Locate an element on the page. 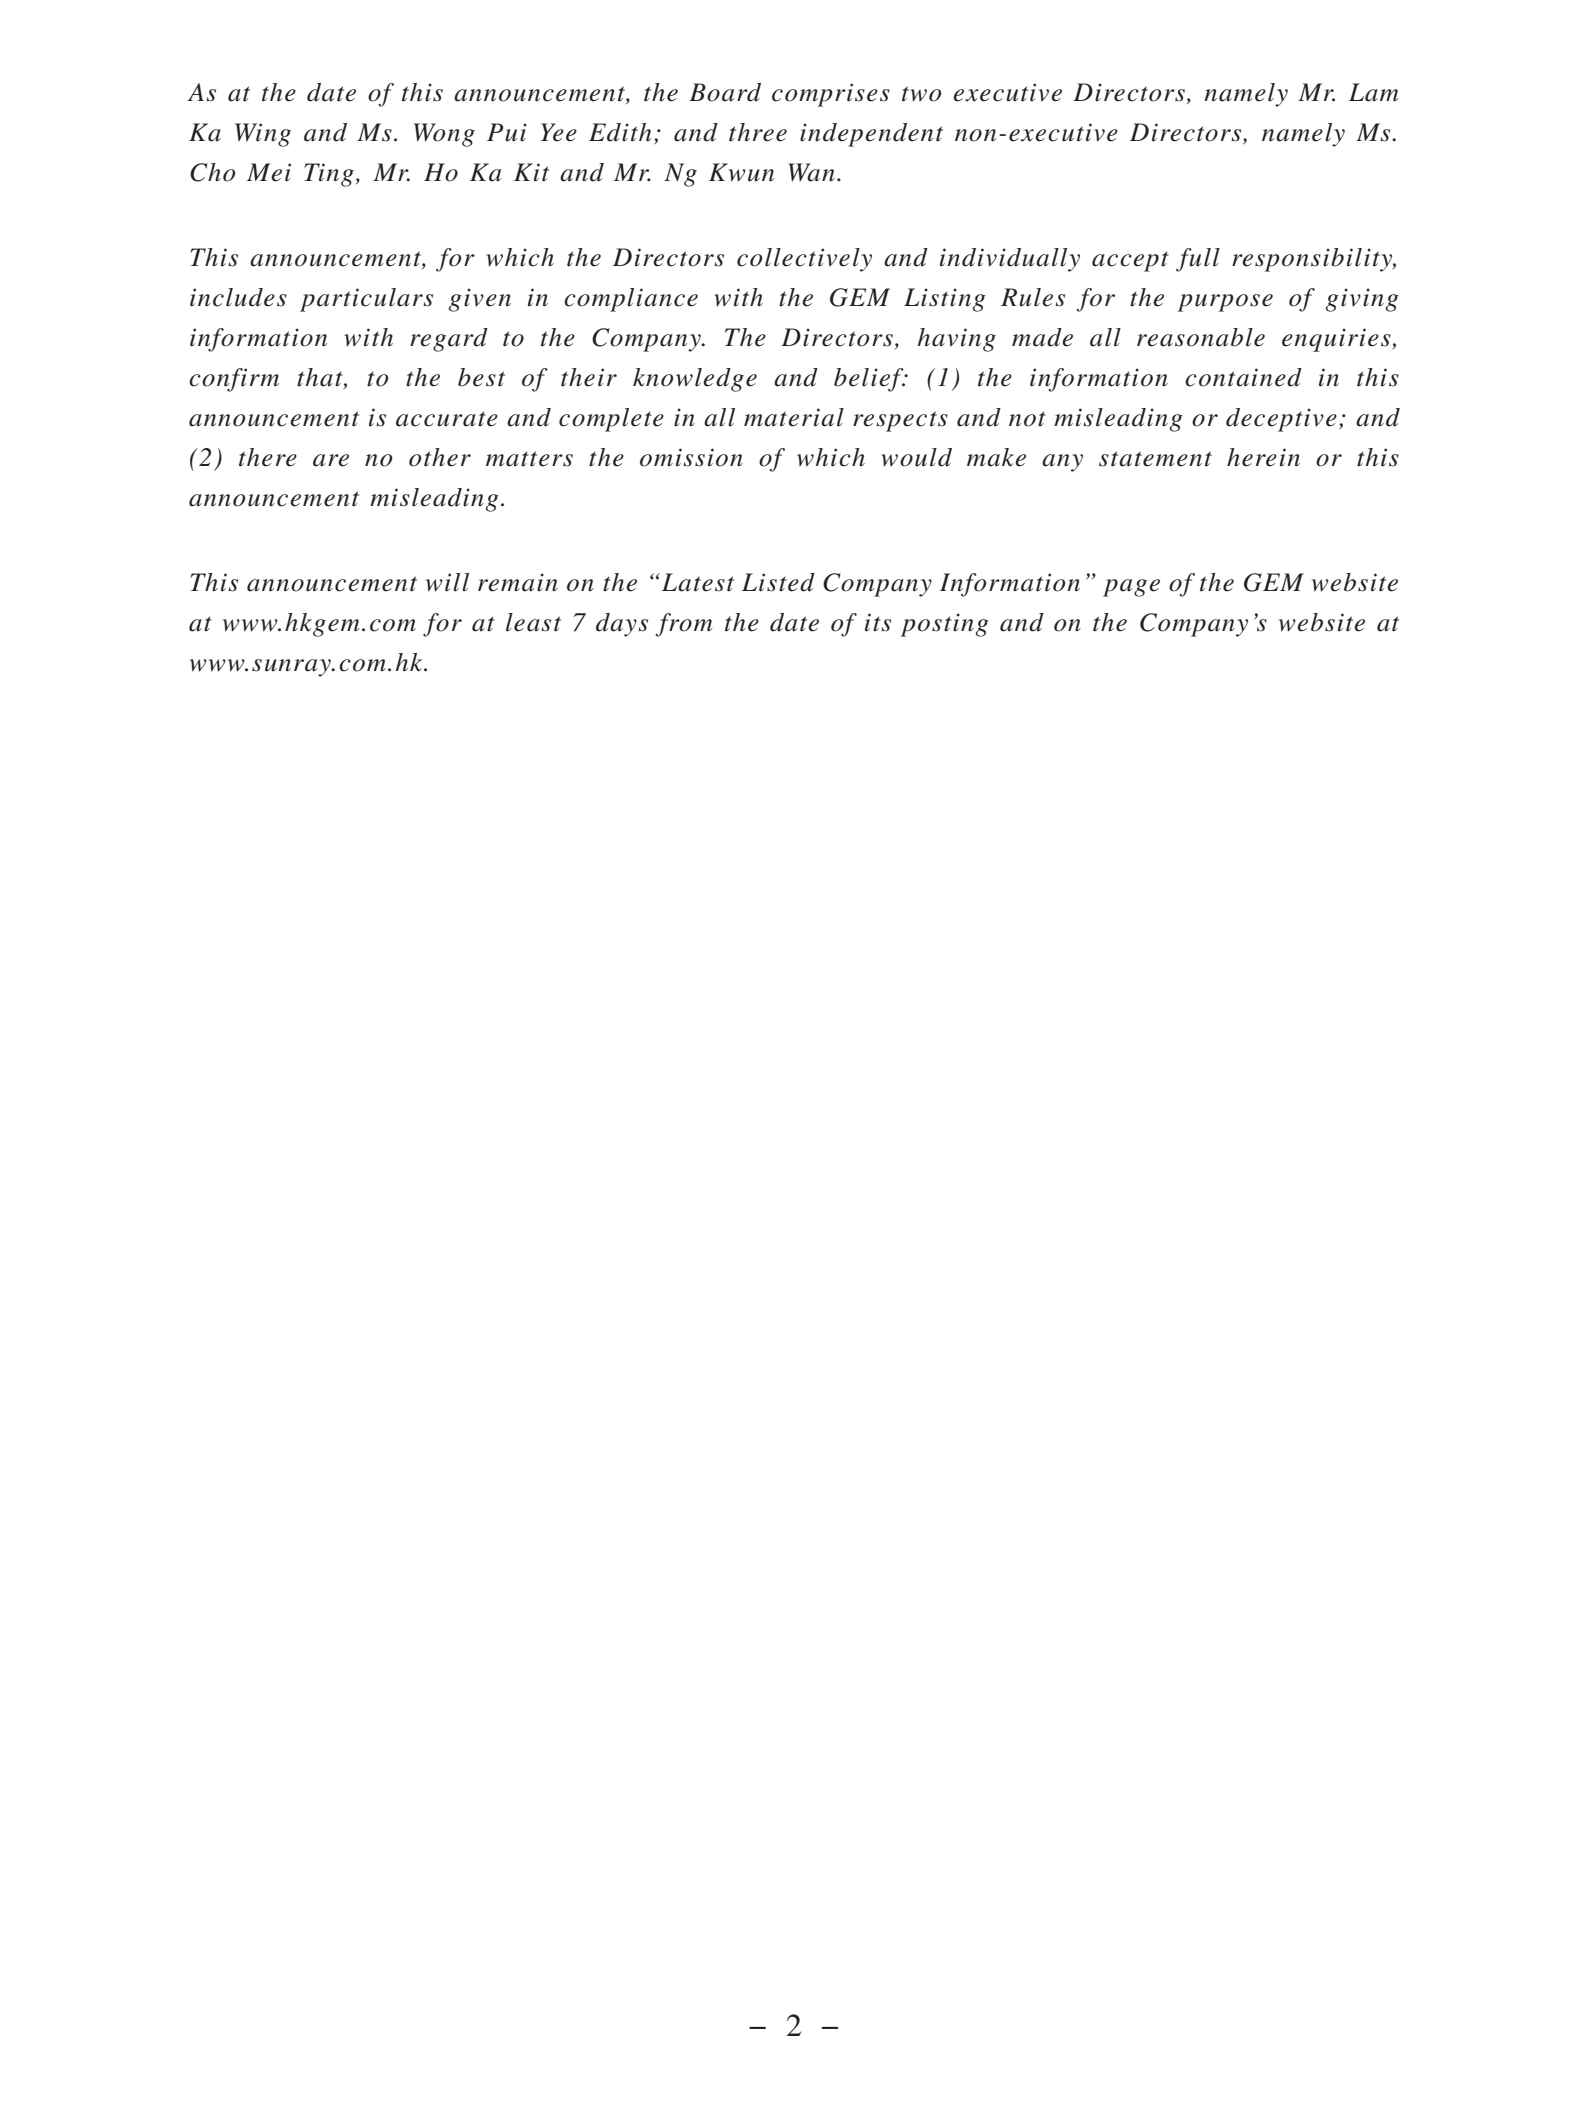 This page has height=2117, width=1588. Wing is located at coordinates (263, 135).
